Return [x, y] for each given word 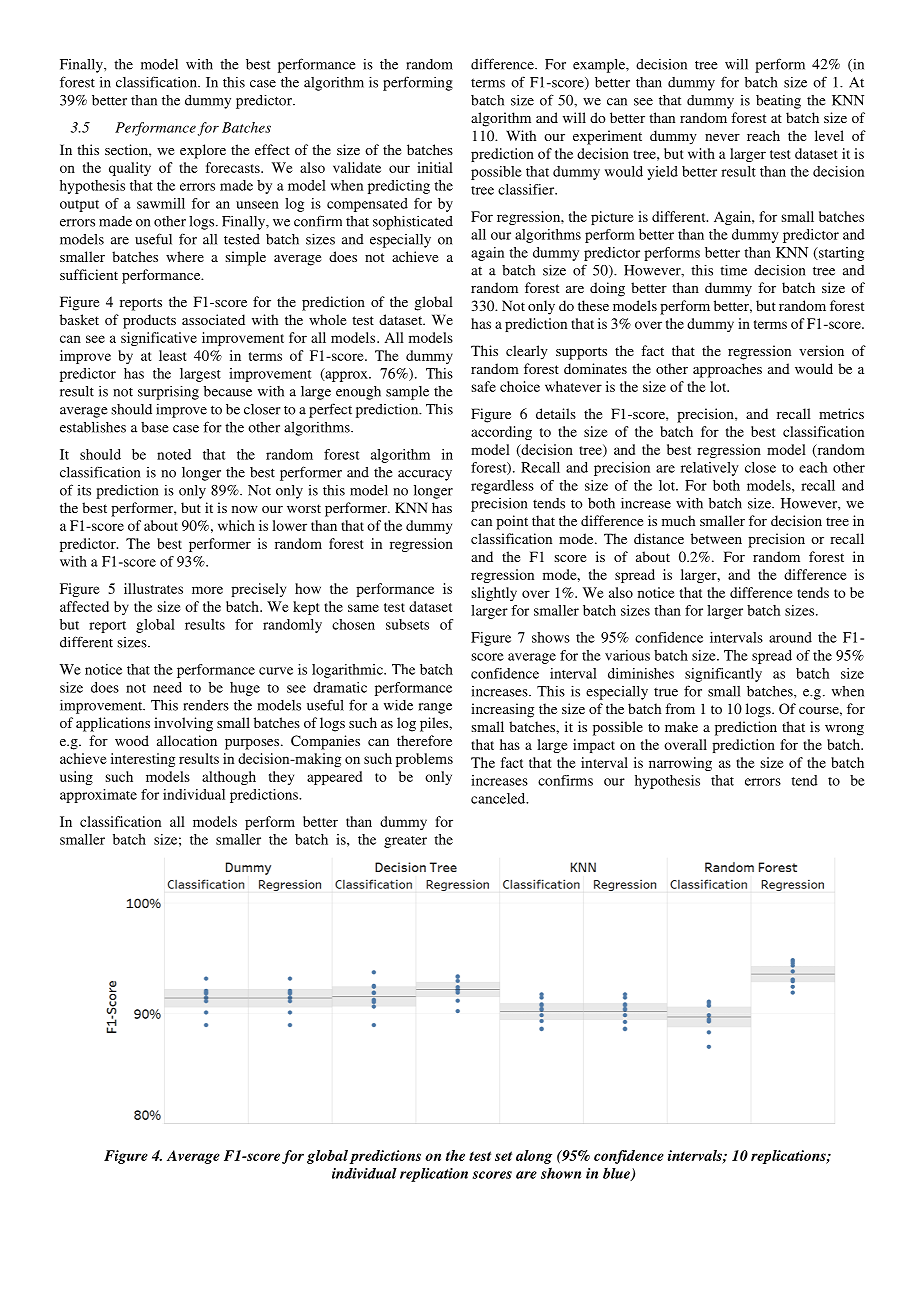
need [167, 687]
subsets [407, 624]
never [722, 137]
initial [435, 167]
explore [203, 151]
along [534, 1157]
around [790, 637]
